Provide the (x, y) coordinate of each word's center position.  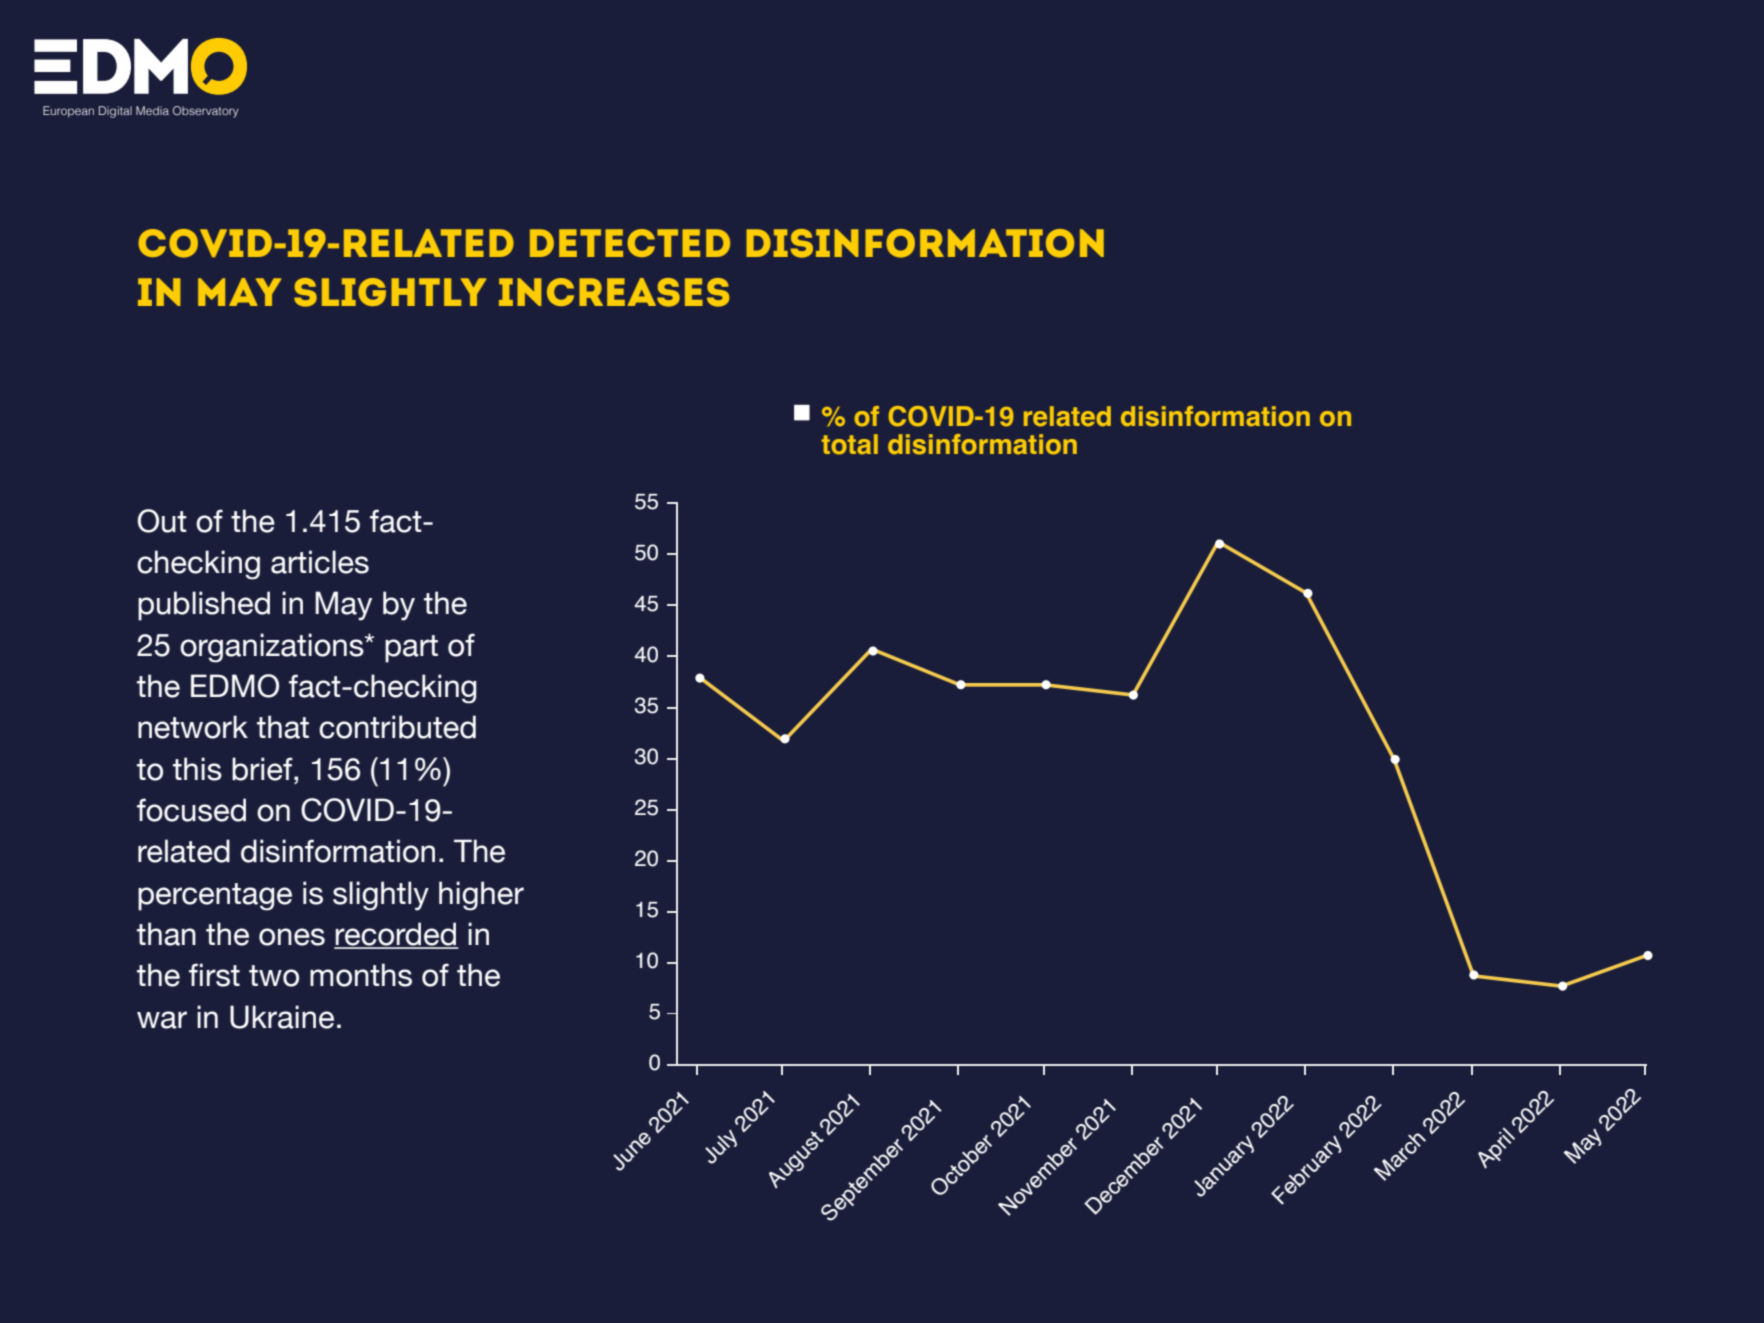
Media (152, 110)
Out (162, 521)
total (849, 444)
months (361, 975)
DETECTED (630, 243)
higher (481, 896)
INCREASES (614, 292)
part (411, 649)
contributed (397, 727)
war (162, 1020)
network (193, 727)
